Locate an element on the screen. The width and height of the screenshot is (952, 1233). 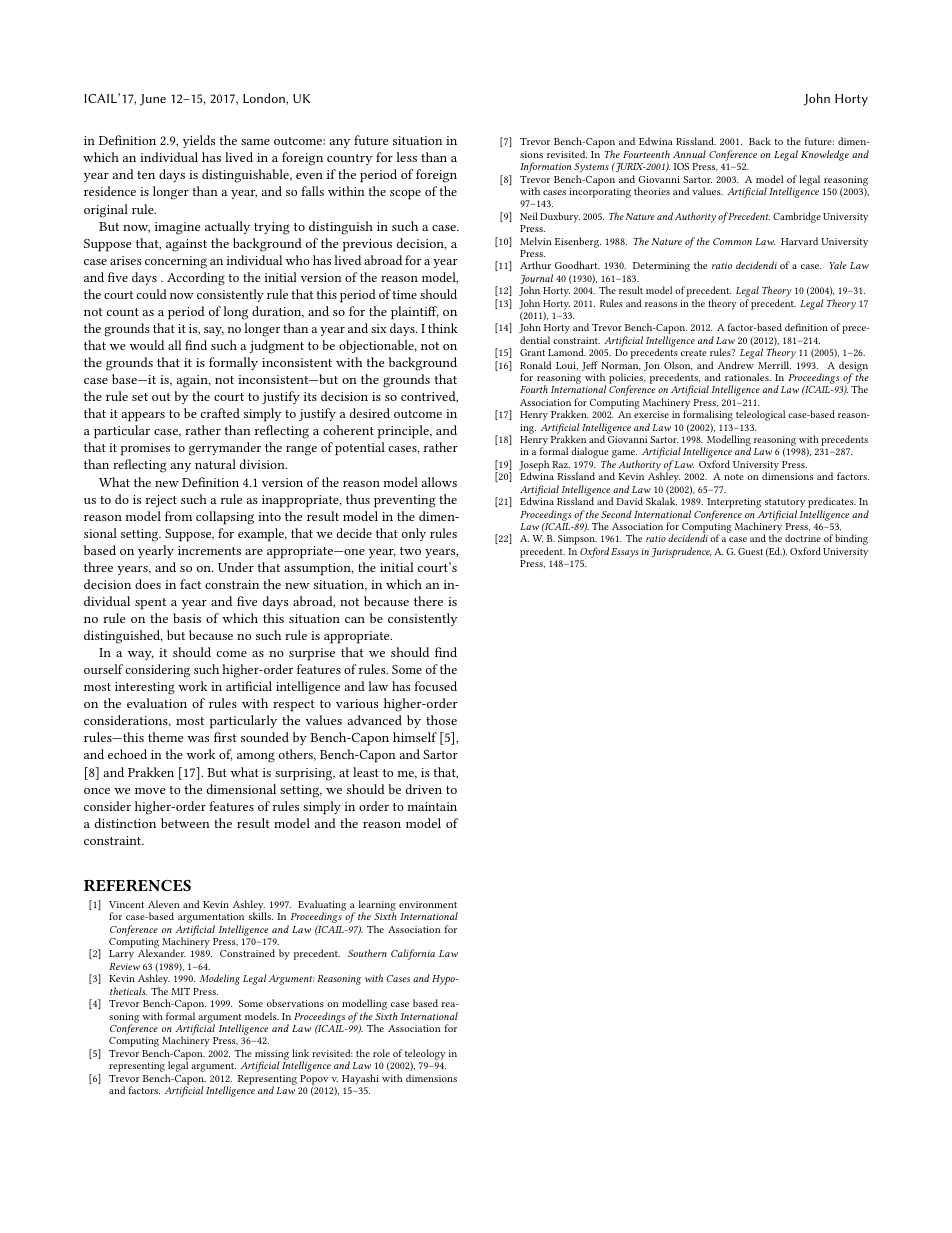
driven is located at coordinates (424, 789).
